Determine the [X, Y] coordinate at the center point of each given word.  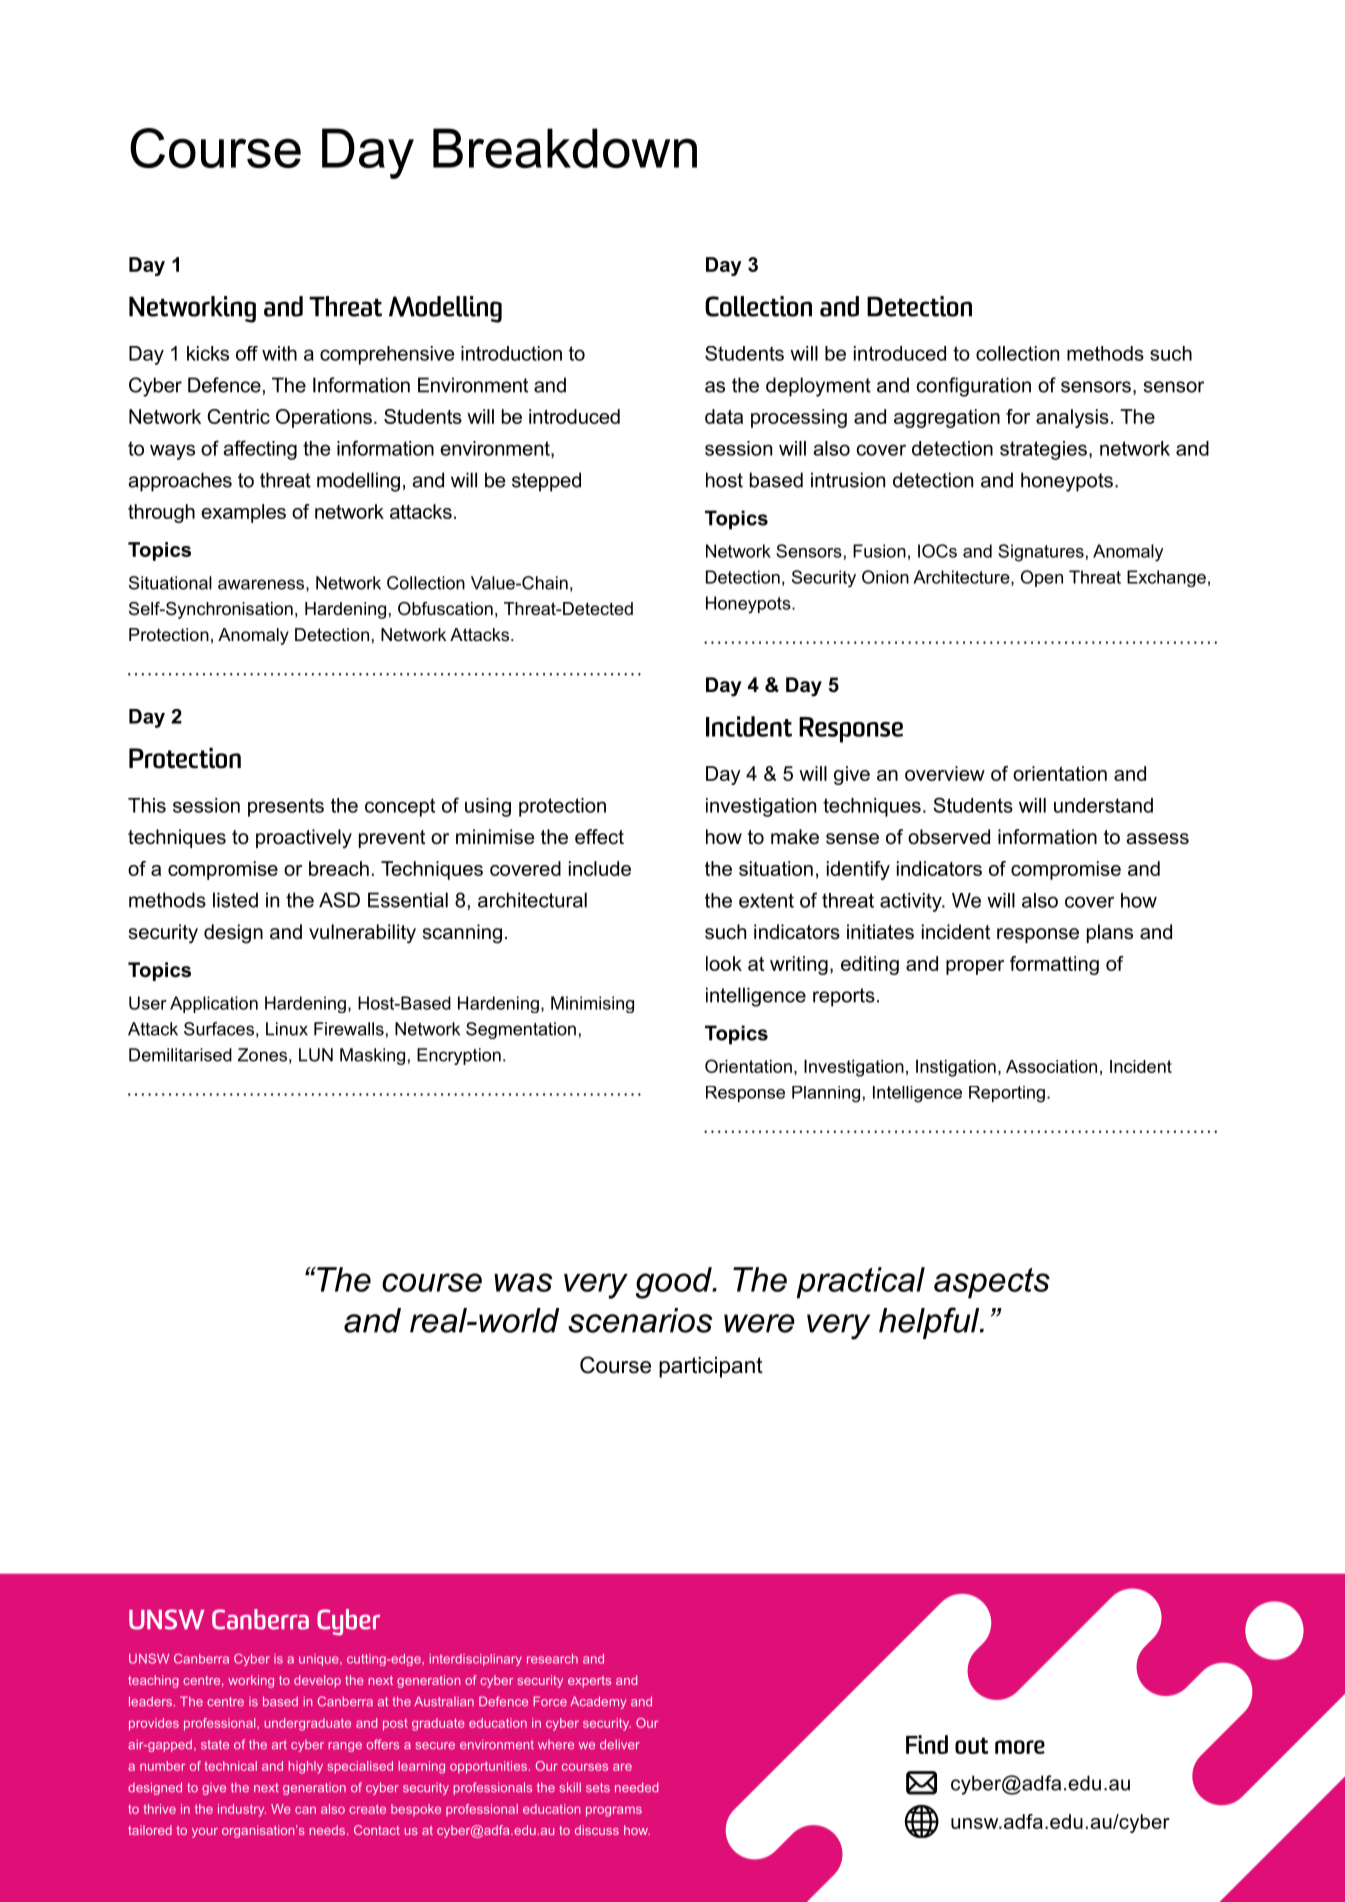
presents [286, 807]
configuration [974, 387]
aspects [992, 1283]
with [279, 353]
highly [305, 1767]
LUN [316, 1055]
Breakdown [565, 148]
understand [1103, 805]
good [675, 1283]
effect [599, 837]
